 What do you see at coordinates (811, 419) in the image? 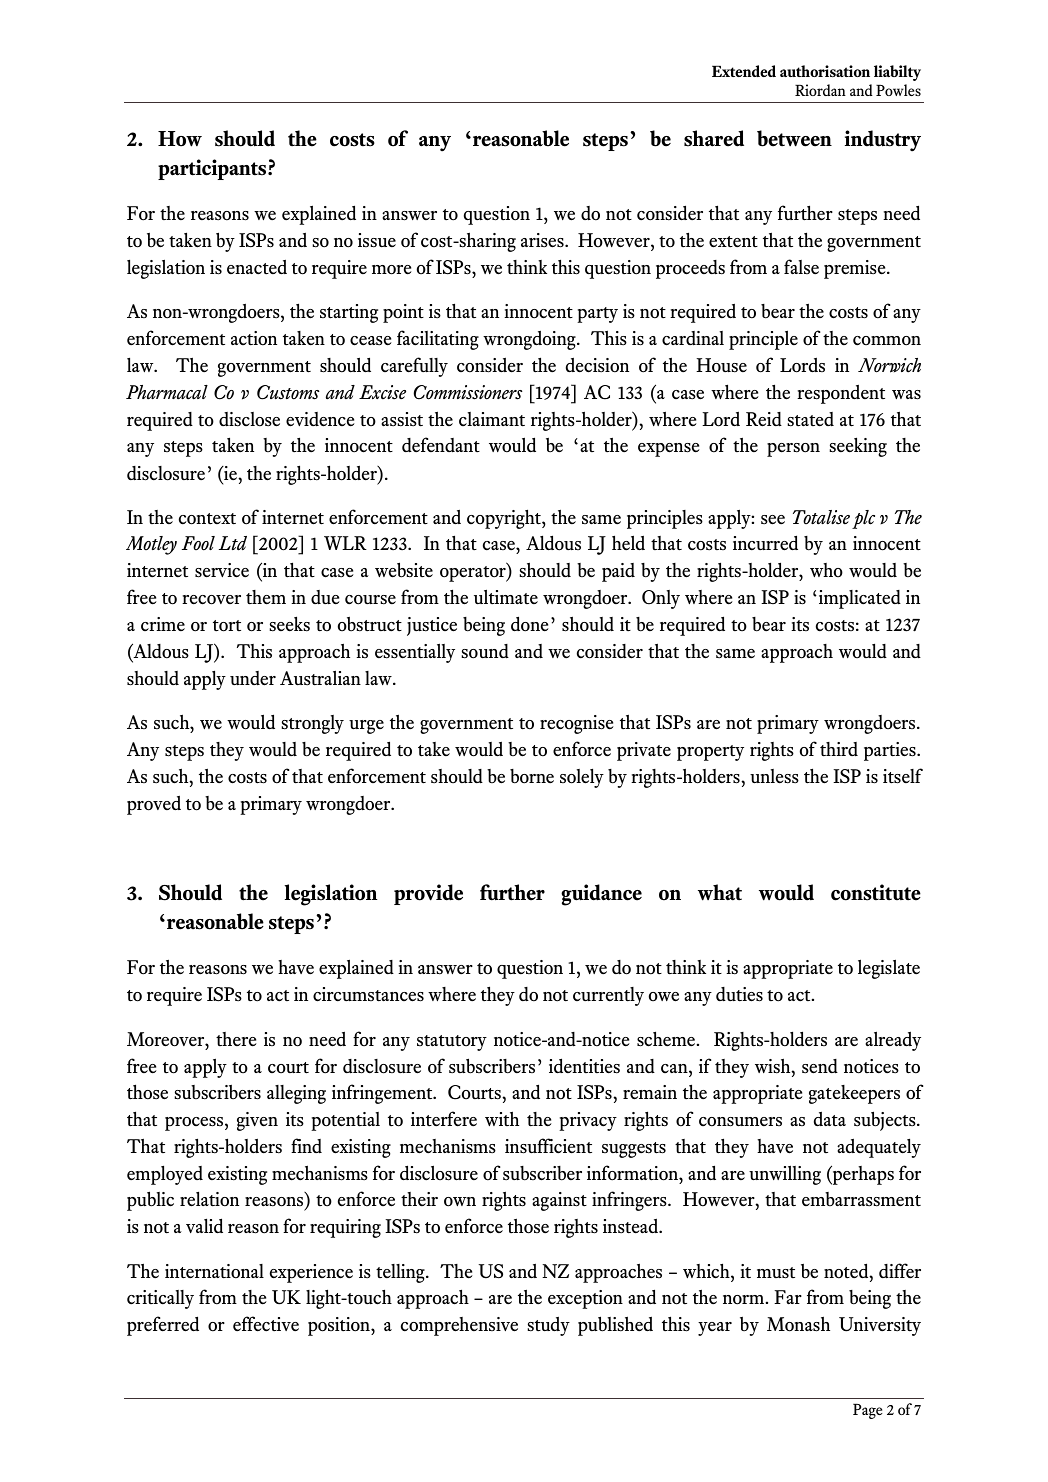
I see `stated` at bounding box center [811, 419].
